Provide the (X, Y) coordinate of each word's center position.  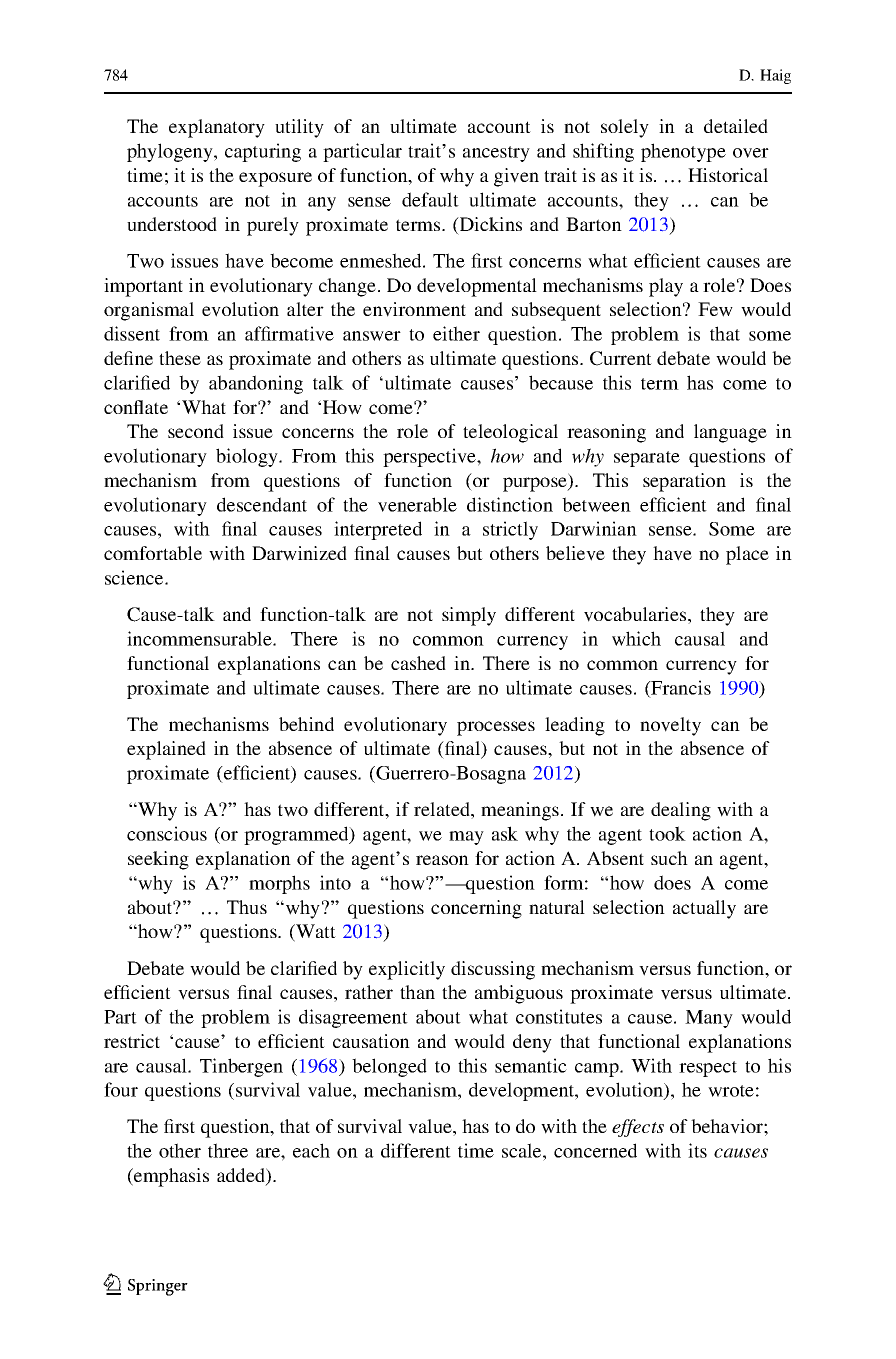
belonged (389, 1067)
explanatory (217, 128)
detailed (736, 126)
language (730, 433)
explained (166, 750)
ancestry (496, 154)
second (196, 431)
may (466, 838)
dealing (681, 811)
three (228, 1150)
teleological (510, 433)
